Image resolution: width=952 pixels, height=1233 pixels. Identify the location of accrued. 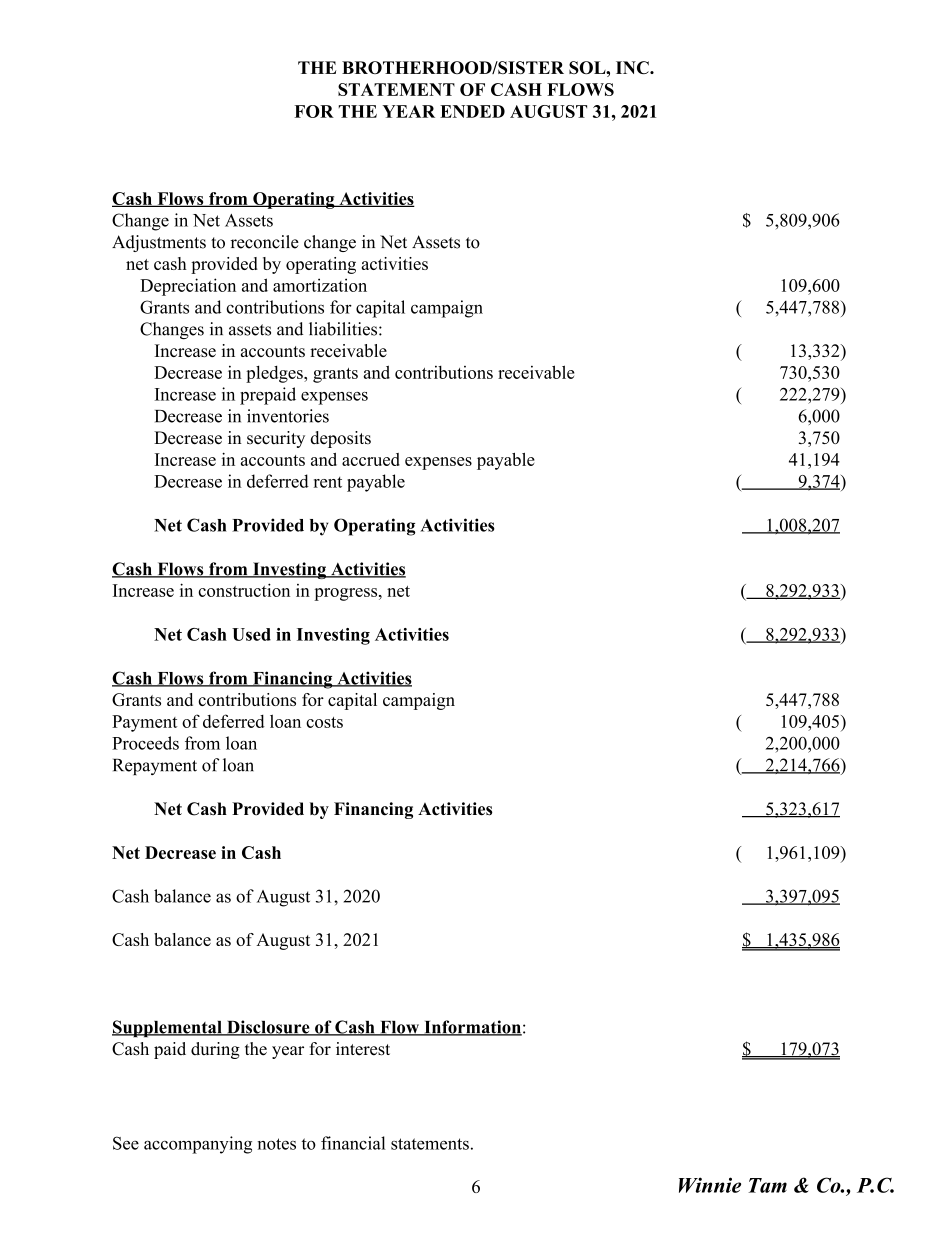
(371, 459).
